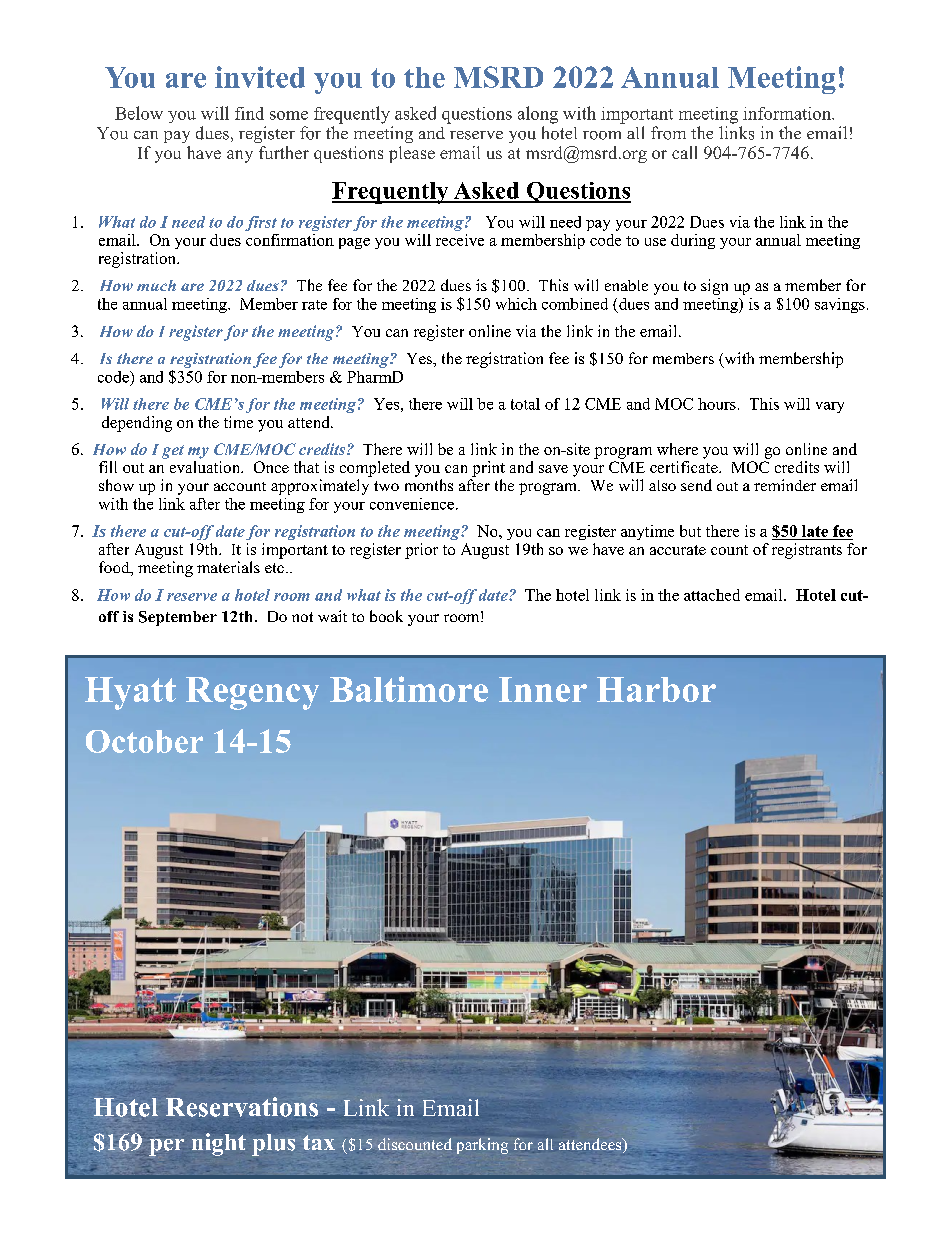  Describe the element at coordinates (249, 113) in the image. I see `find` at that location.
